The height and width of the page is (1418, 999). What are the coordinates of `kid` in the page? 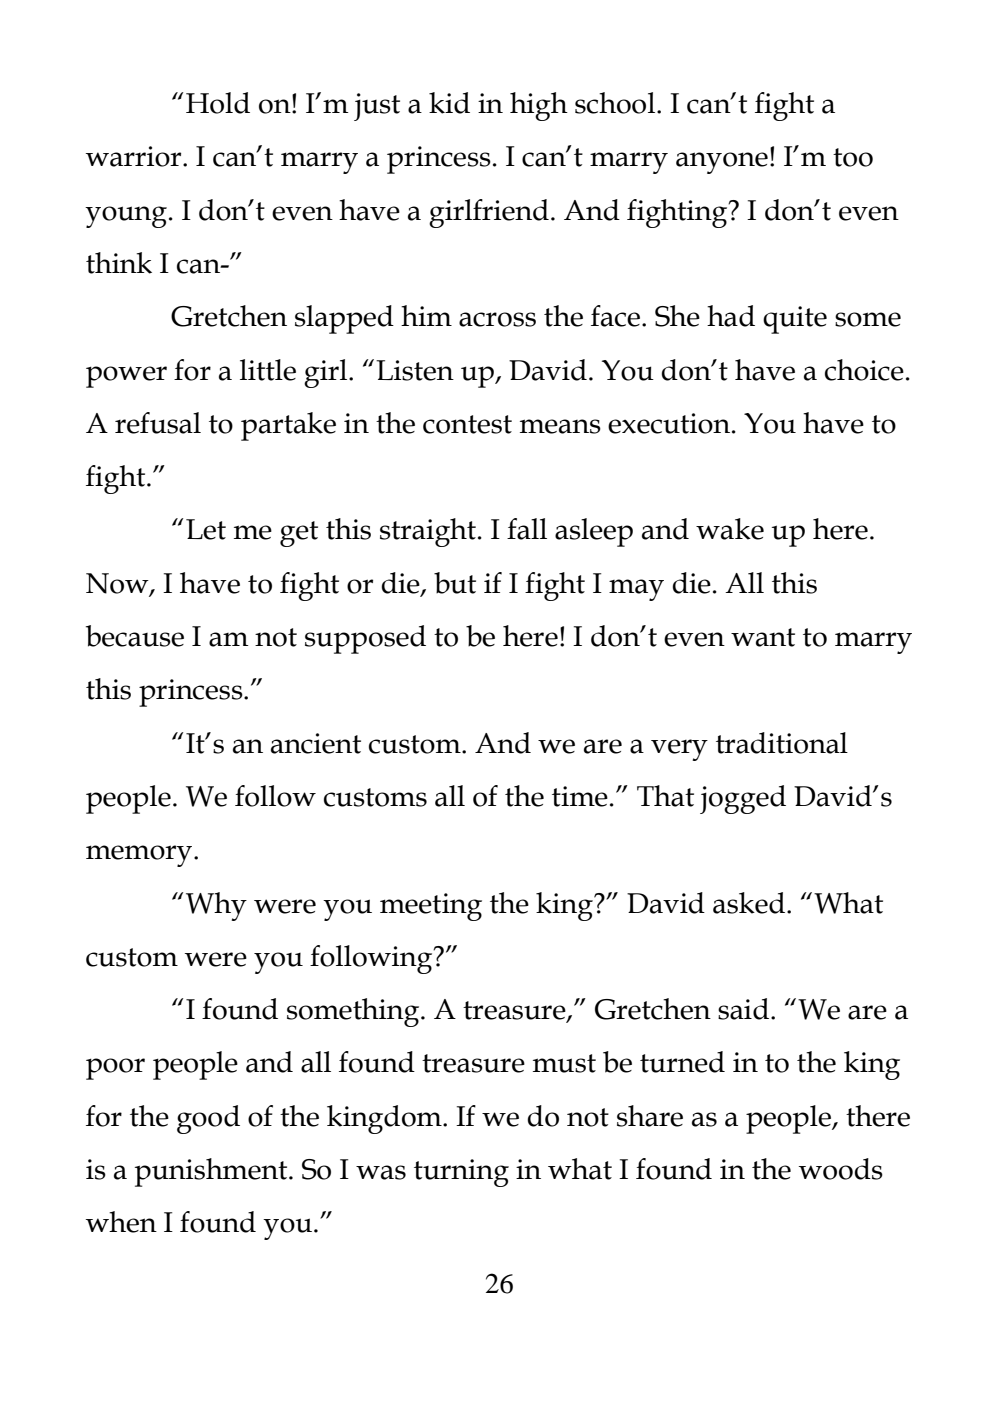 It's located at (449, 103).
